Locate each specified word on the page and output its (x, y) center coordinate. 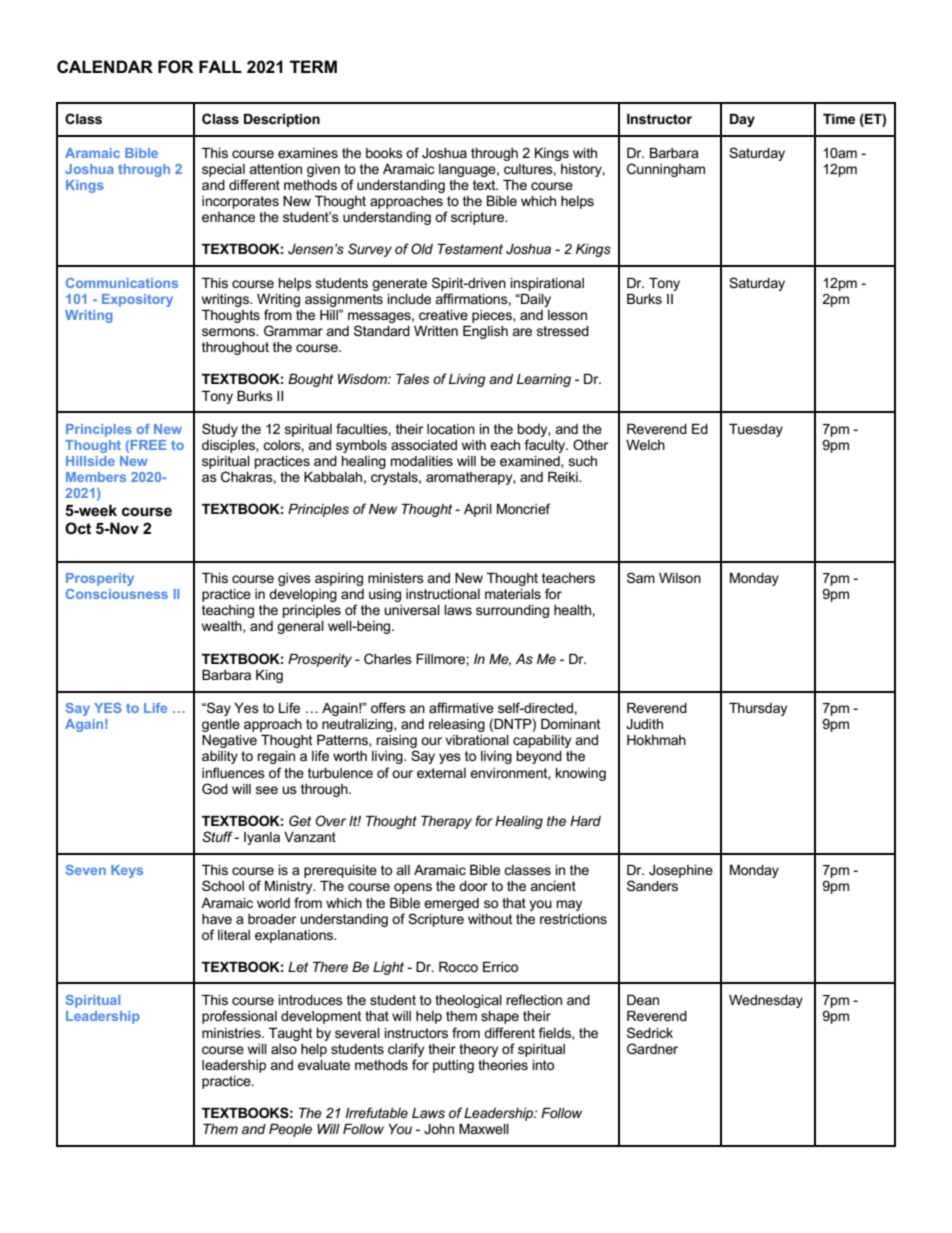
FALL (220, 66)
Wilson (680, 578)
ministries (232, 1033)
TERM (313, 66)
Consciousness (117, 594)
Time (839, 119)
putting (453, 1066)
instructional (443, 594)
